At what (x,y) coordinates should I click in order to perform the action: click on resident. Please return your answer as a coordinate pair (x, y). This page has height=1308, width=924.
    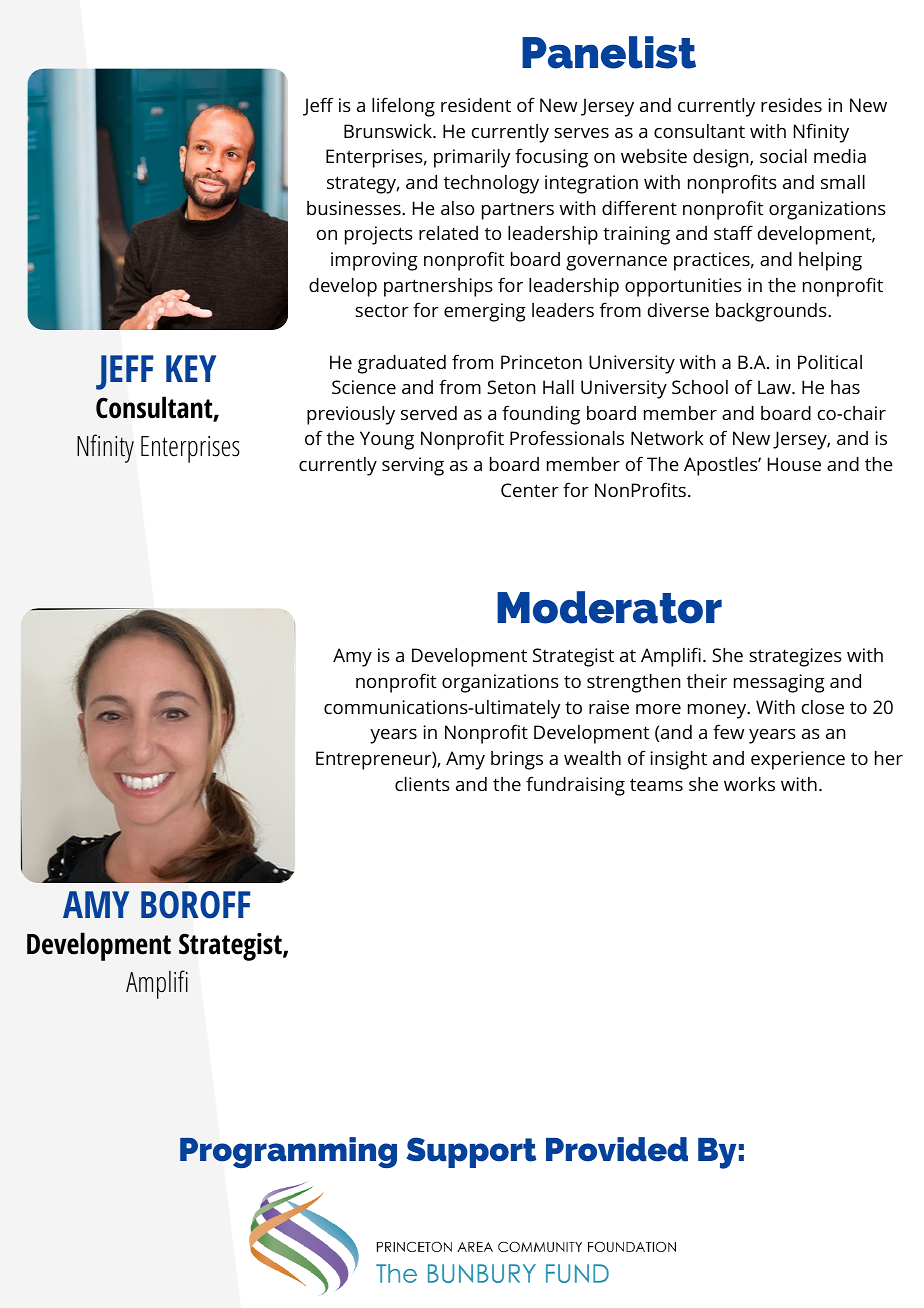
    Looking at the image, I should click on (476, 105).
